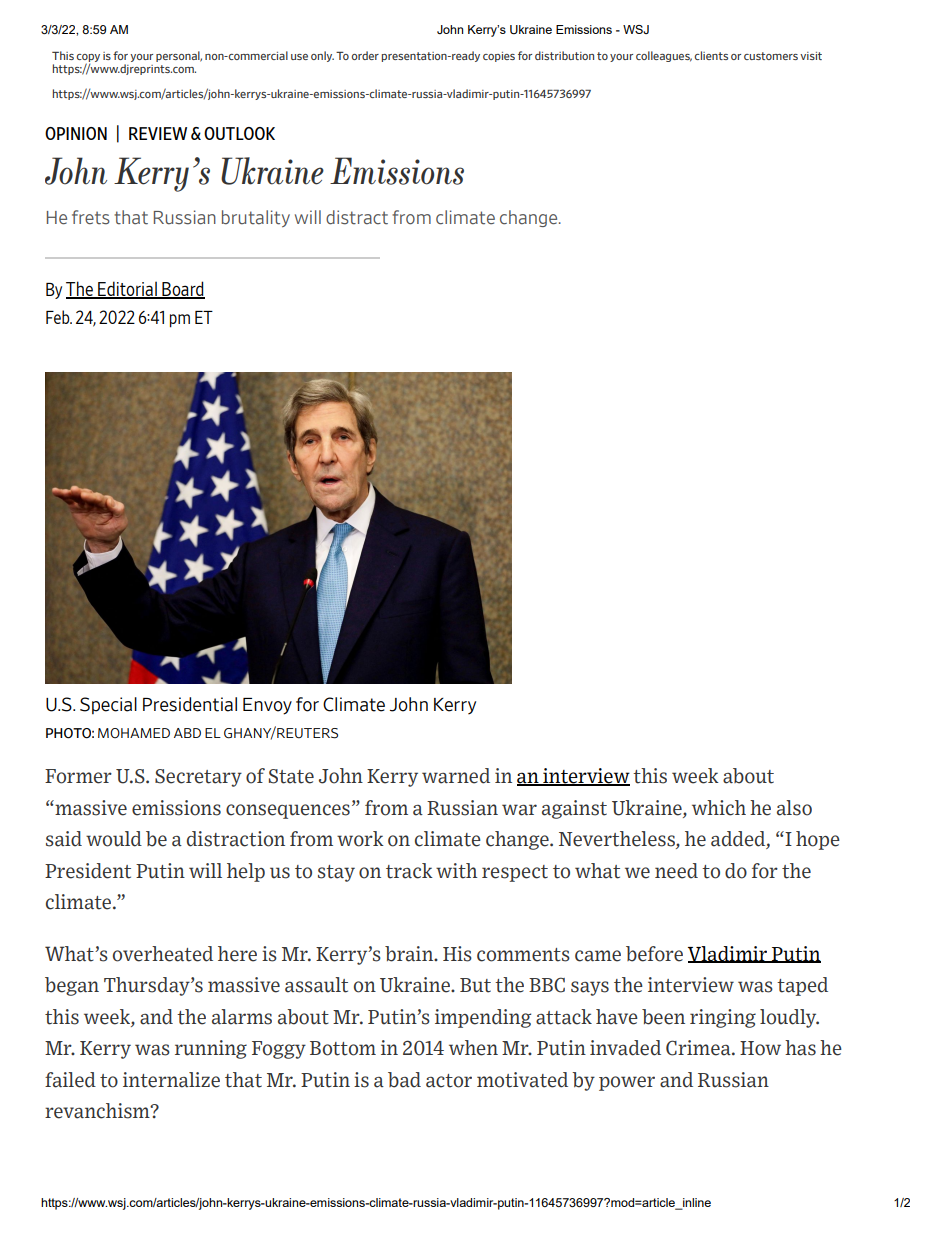 This screenshot has height=1233, width=952. What do you see at coordinates (456, 871) in the screenshot?
I see `with` at bounding box center [456, 871].
